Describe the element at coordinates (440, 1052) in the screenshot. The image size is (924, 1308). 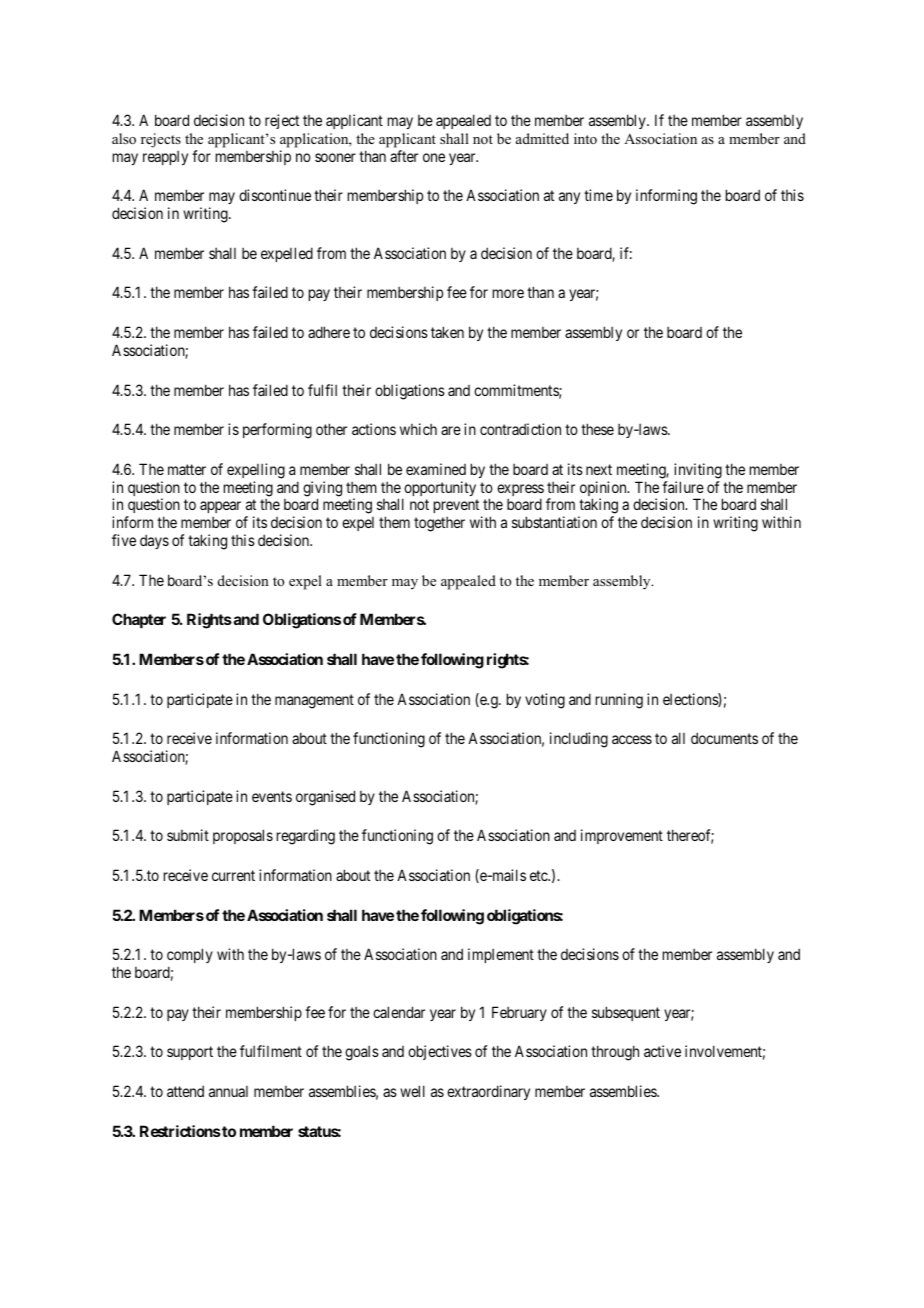
I see `objectives` at that location.
